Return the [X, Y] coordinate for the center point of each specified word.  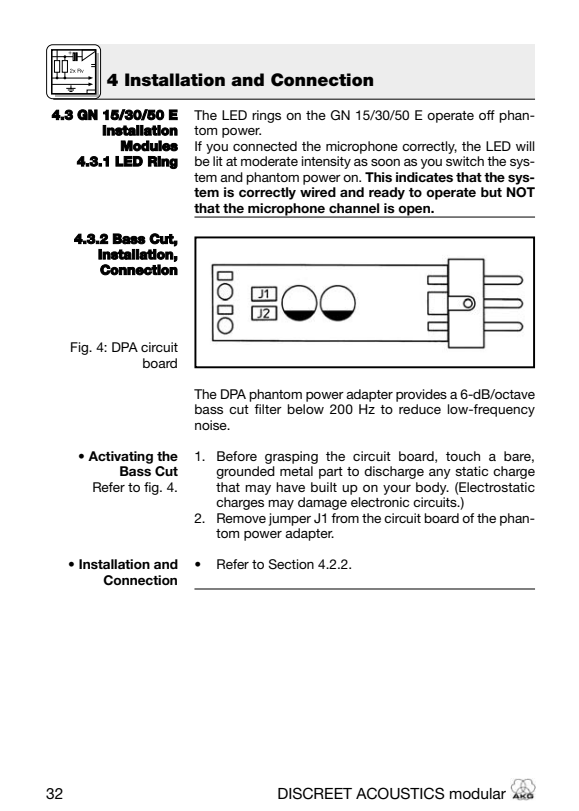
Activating [120, 457]
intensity [326, 162]
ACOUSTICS [400, 793]
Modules [149, 146]
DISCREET [315, 793]
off [487, 115]
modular [478, 793]
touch [463, 456]
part [331, 473]
